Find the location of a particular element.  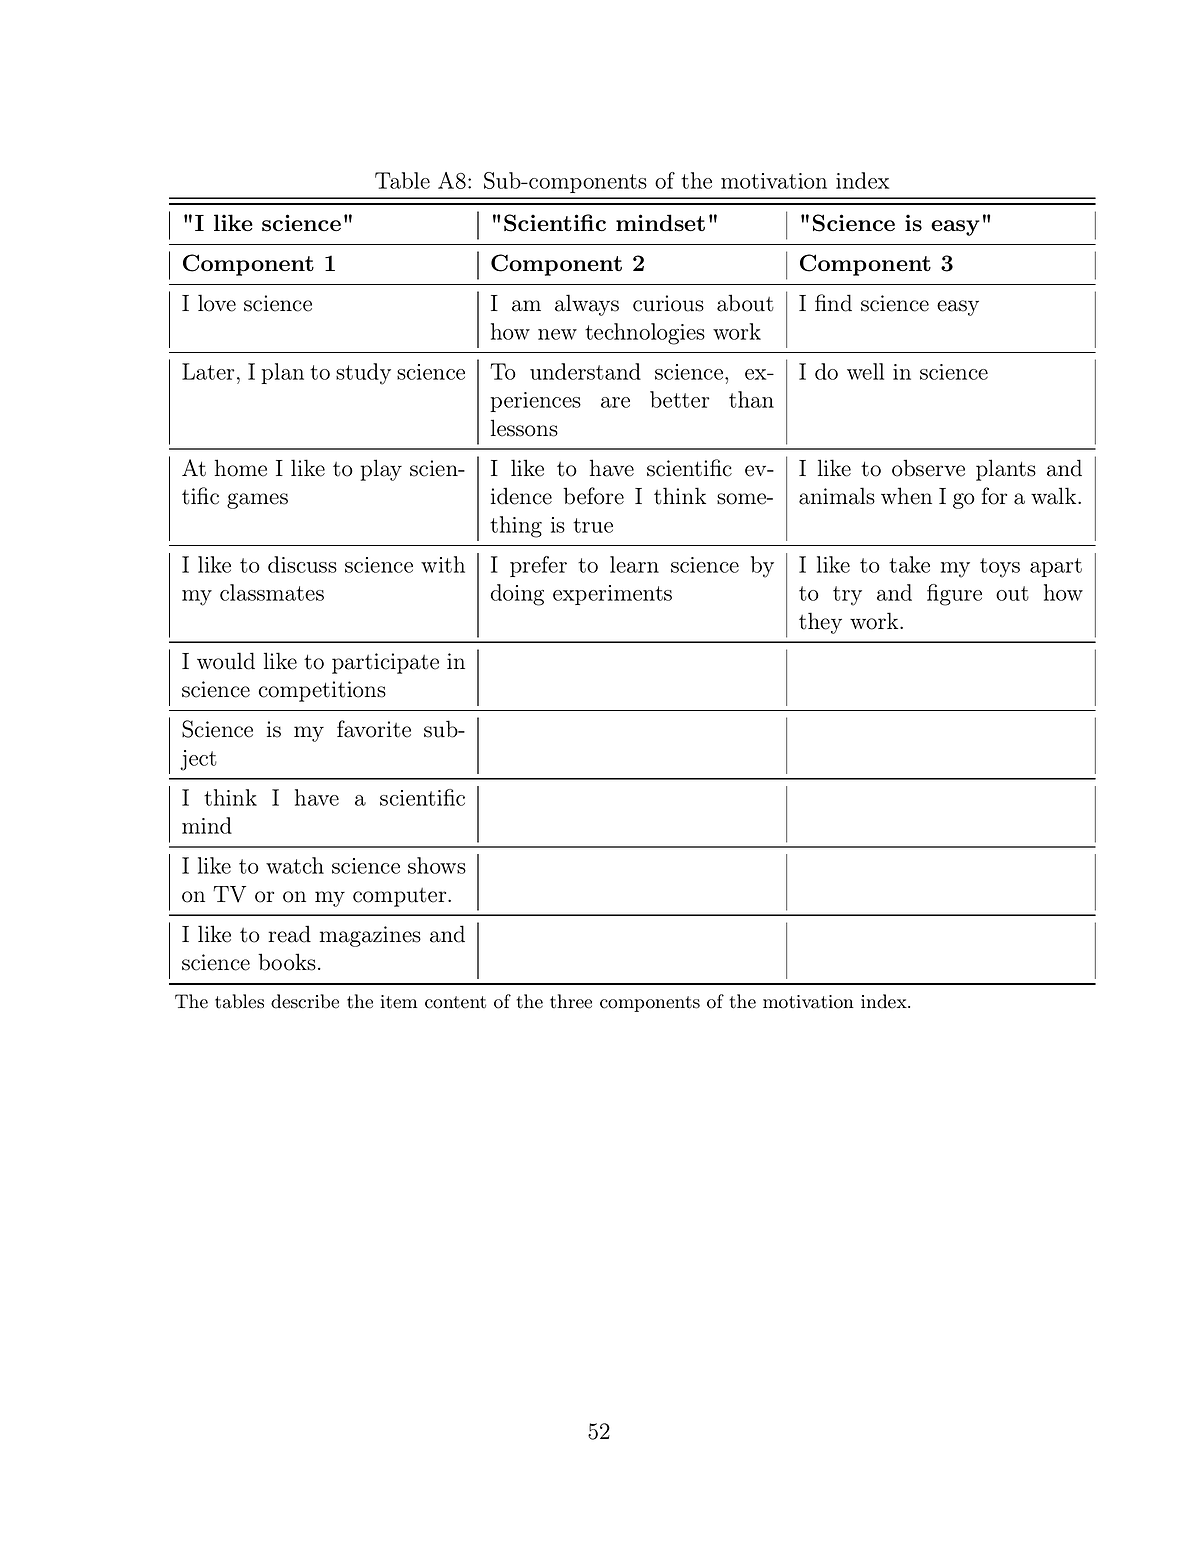

lessons is located at coordinates (524, 428).
